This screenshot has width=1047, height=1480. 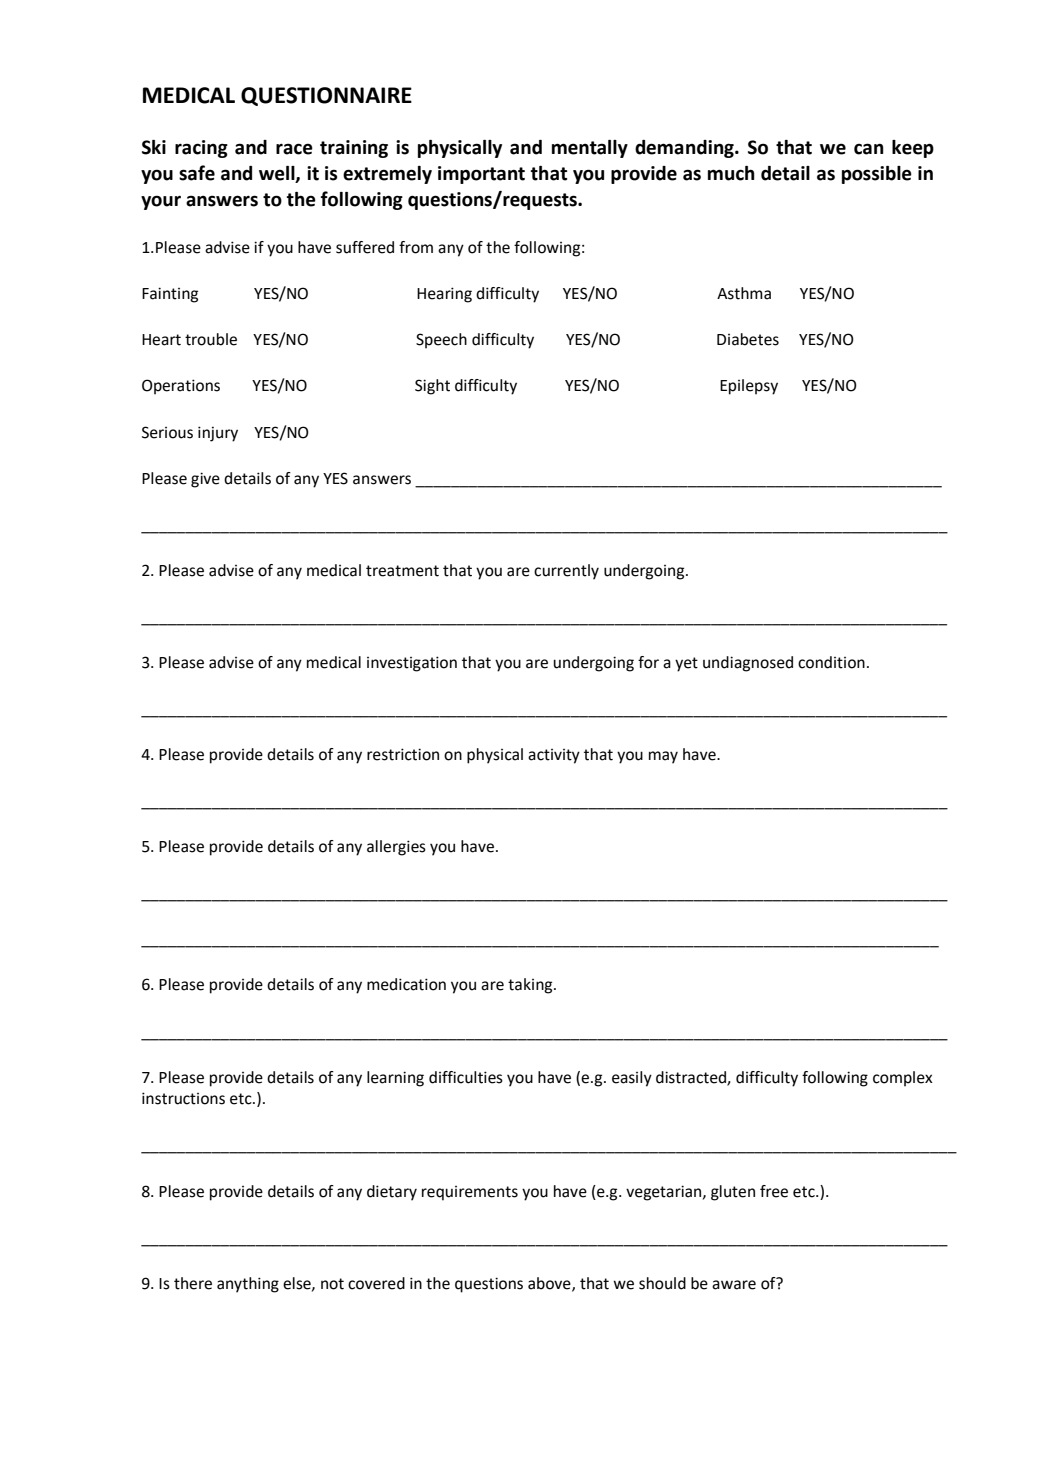 I want to click on mentally, so click(x=590, y=149).
